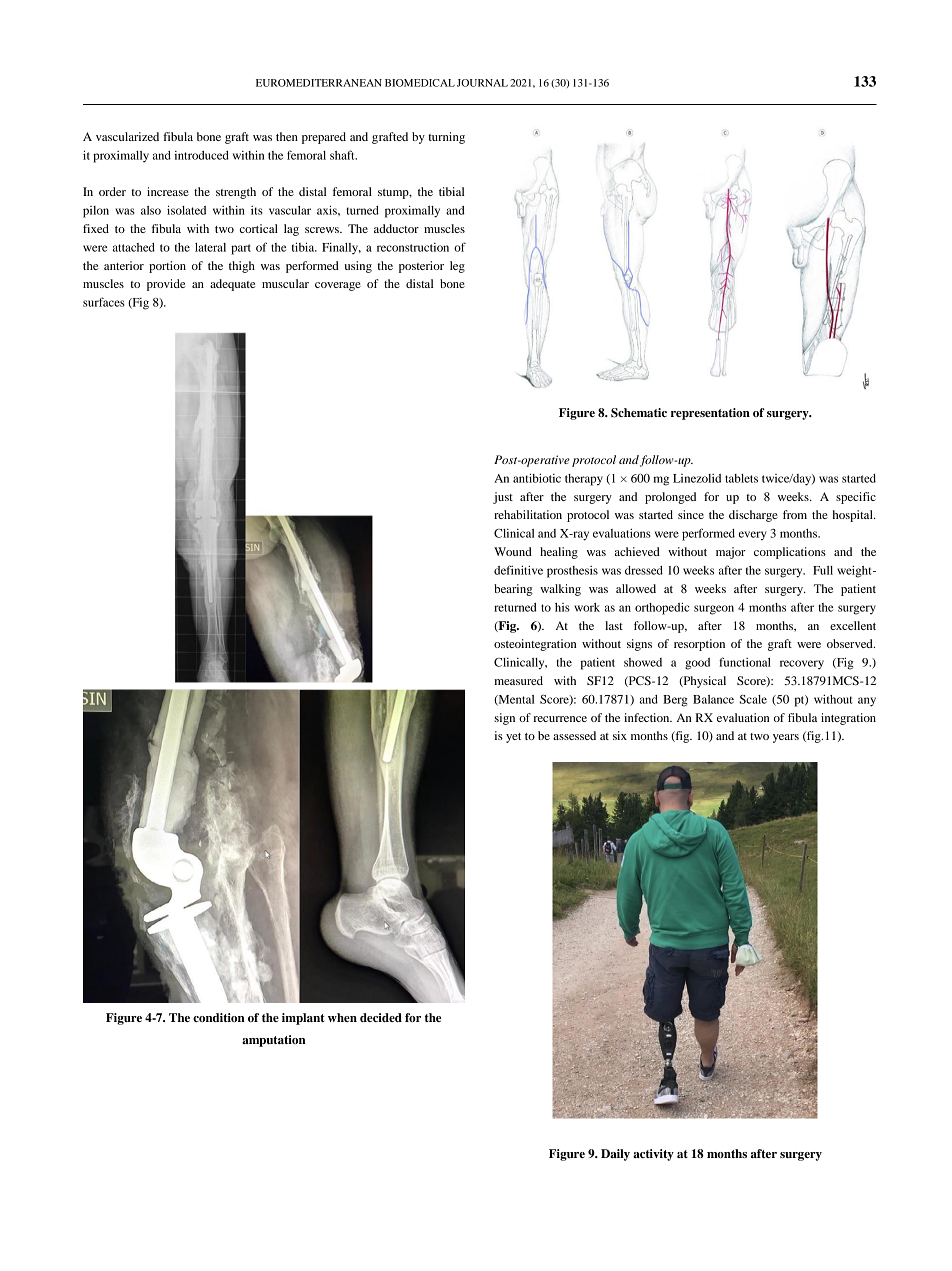 The width and height of the screenshot is (952, 1271). Describe the element at coordinates (219, 1017) in the screenshot. I see `condition` at that location.
